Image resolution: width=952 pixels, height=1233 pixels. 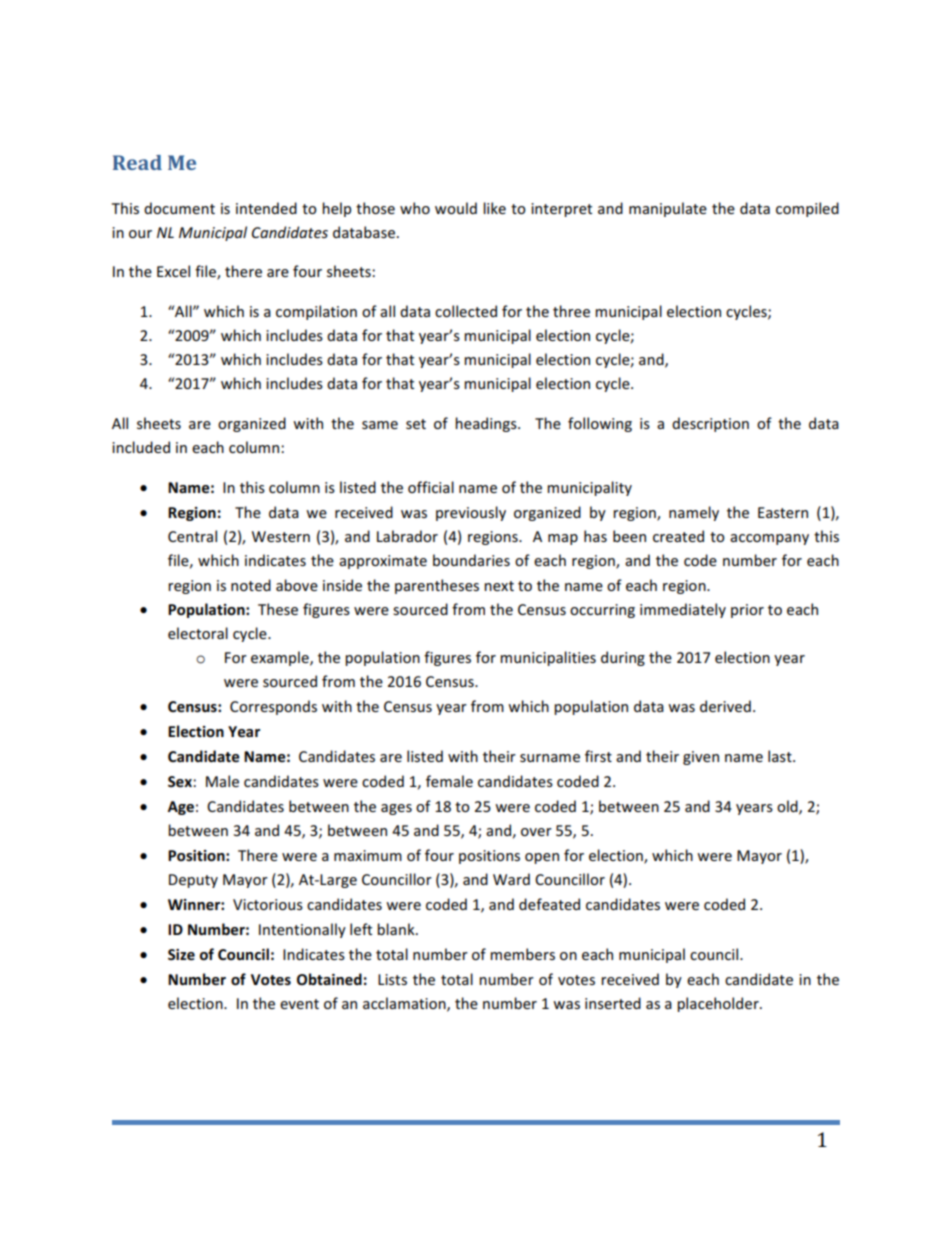 What do you see at coordinates (251, 585) in the screenshot?
I see `noted` at bounding box center [251, 585].
